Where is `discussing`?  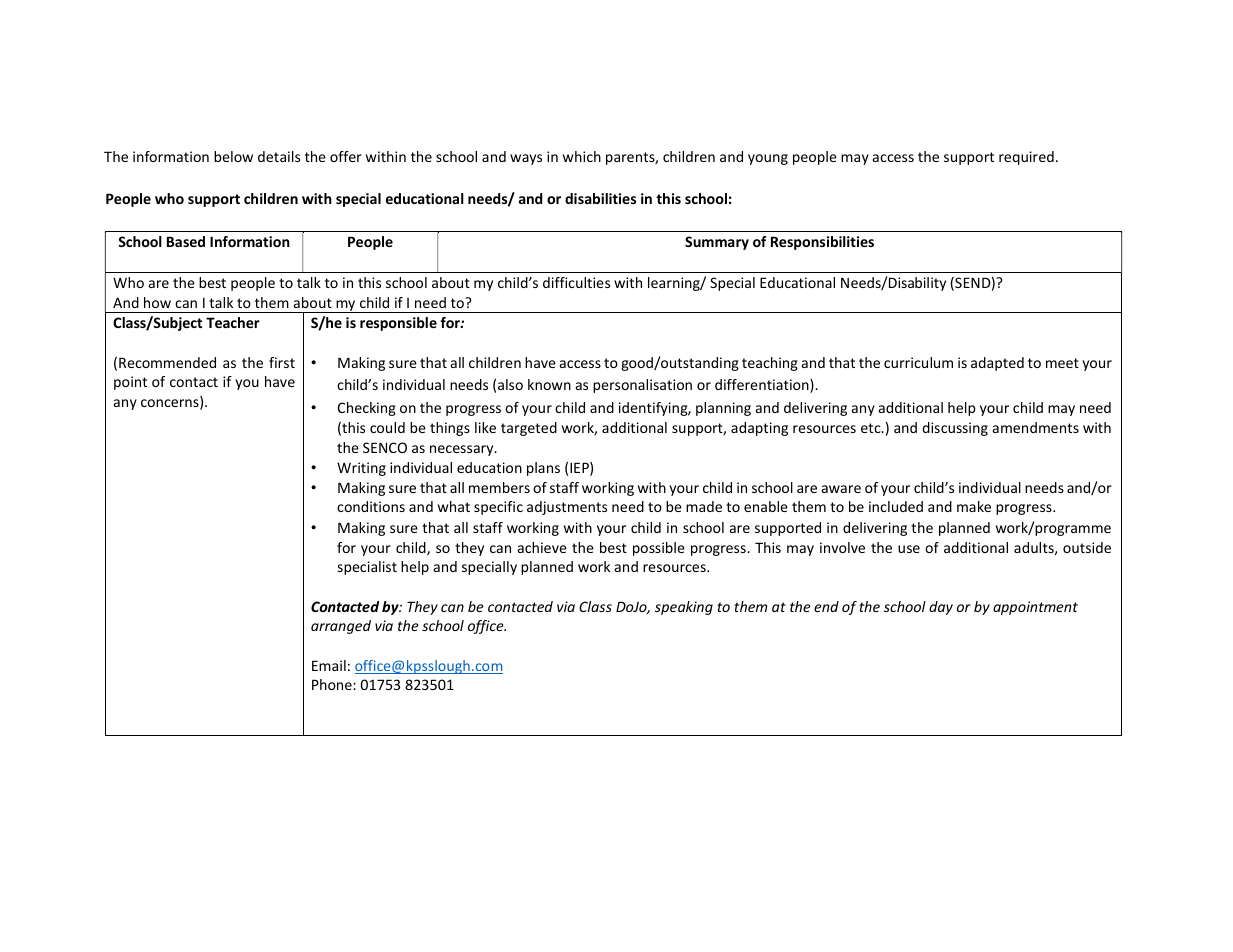 discussing is located at coordinates (955, 429).
